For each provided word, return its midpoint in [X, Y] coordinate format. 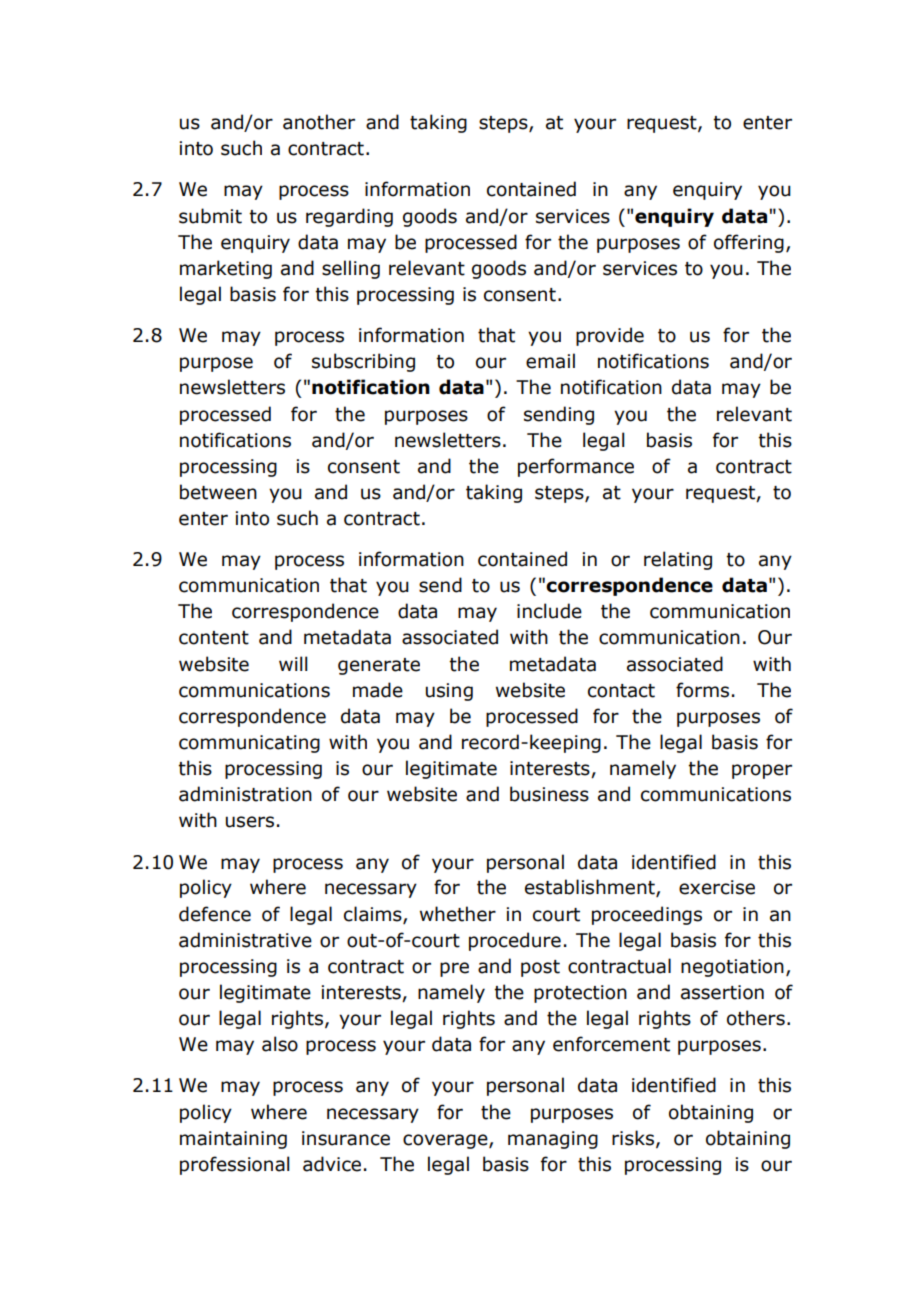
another [319, 122]
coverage [446, 1141]
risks [633, 1138]
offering [749, 243]
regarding [349, 217]
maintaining [233, 1140]
